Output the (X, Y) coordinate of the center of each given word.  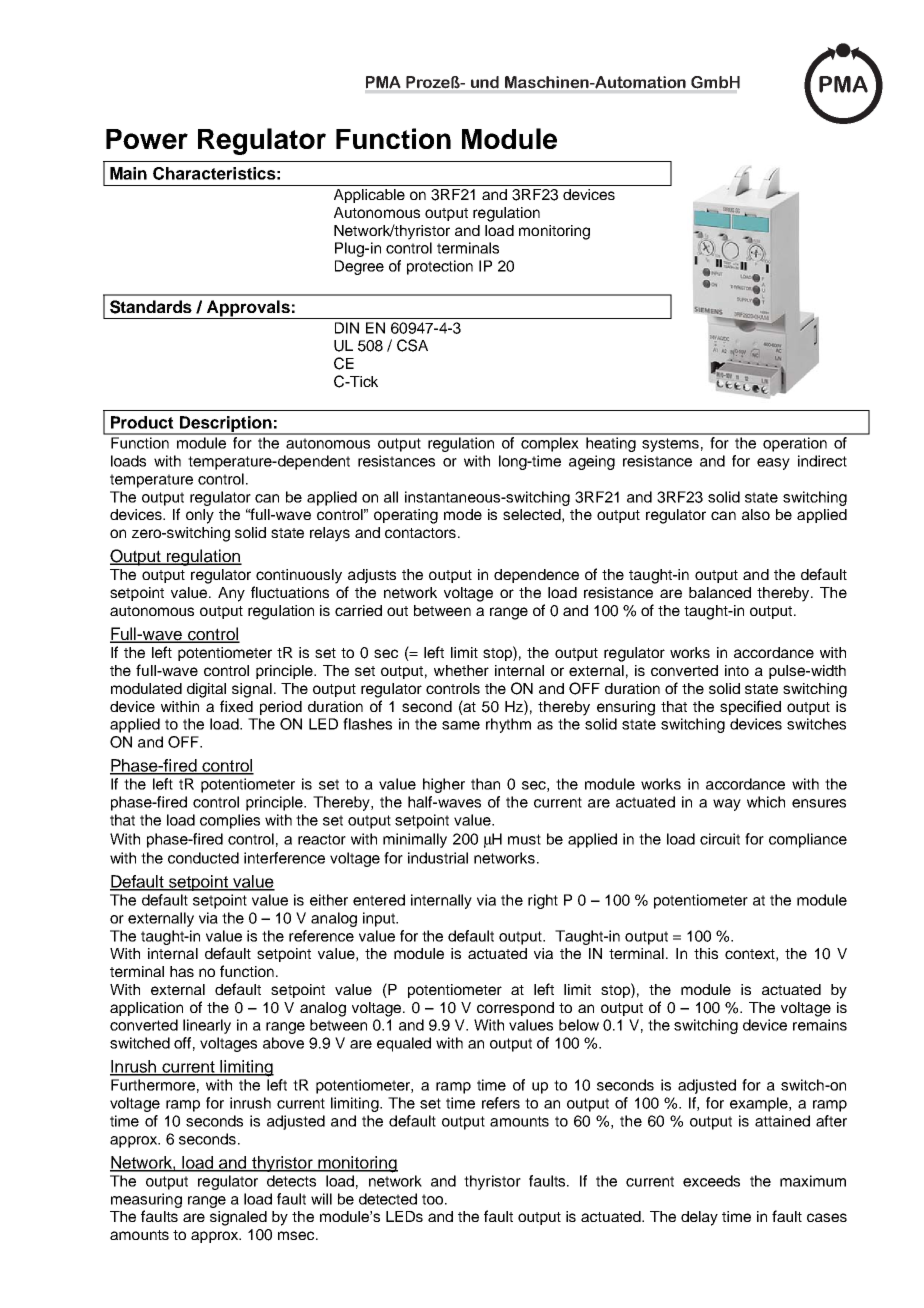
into (737, 670)
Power (147, 139)
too (434, 1199)
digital (206, 690)
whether (461, 670)
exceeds (711, 1181)
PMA (383, 82)
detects (291, 1181)
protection (440, 267)
